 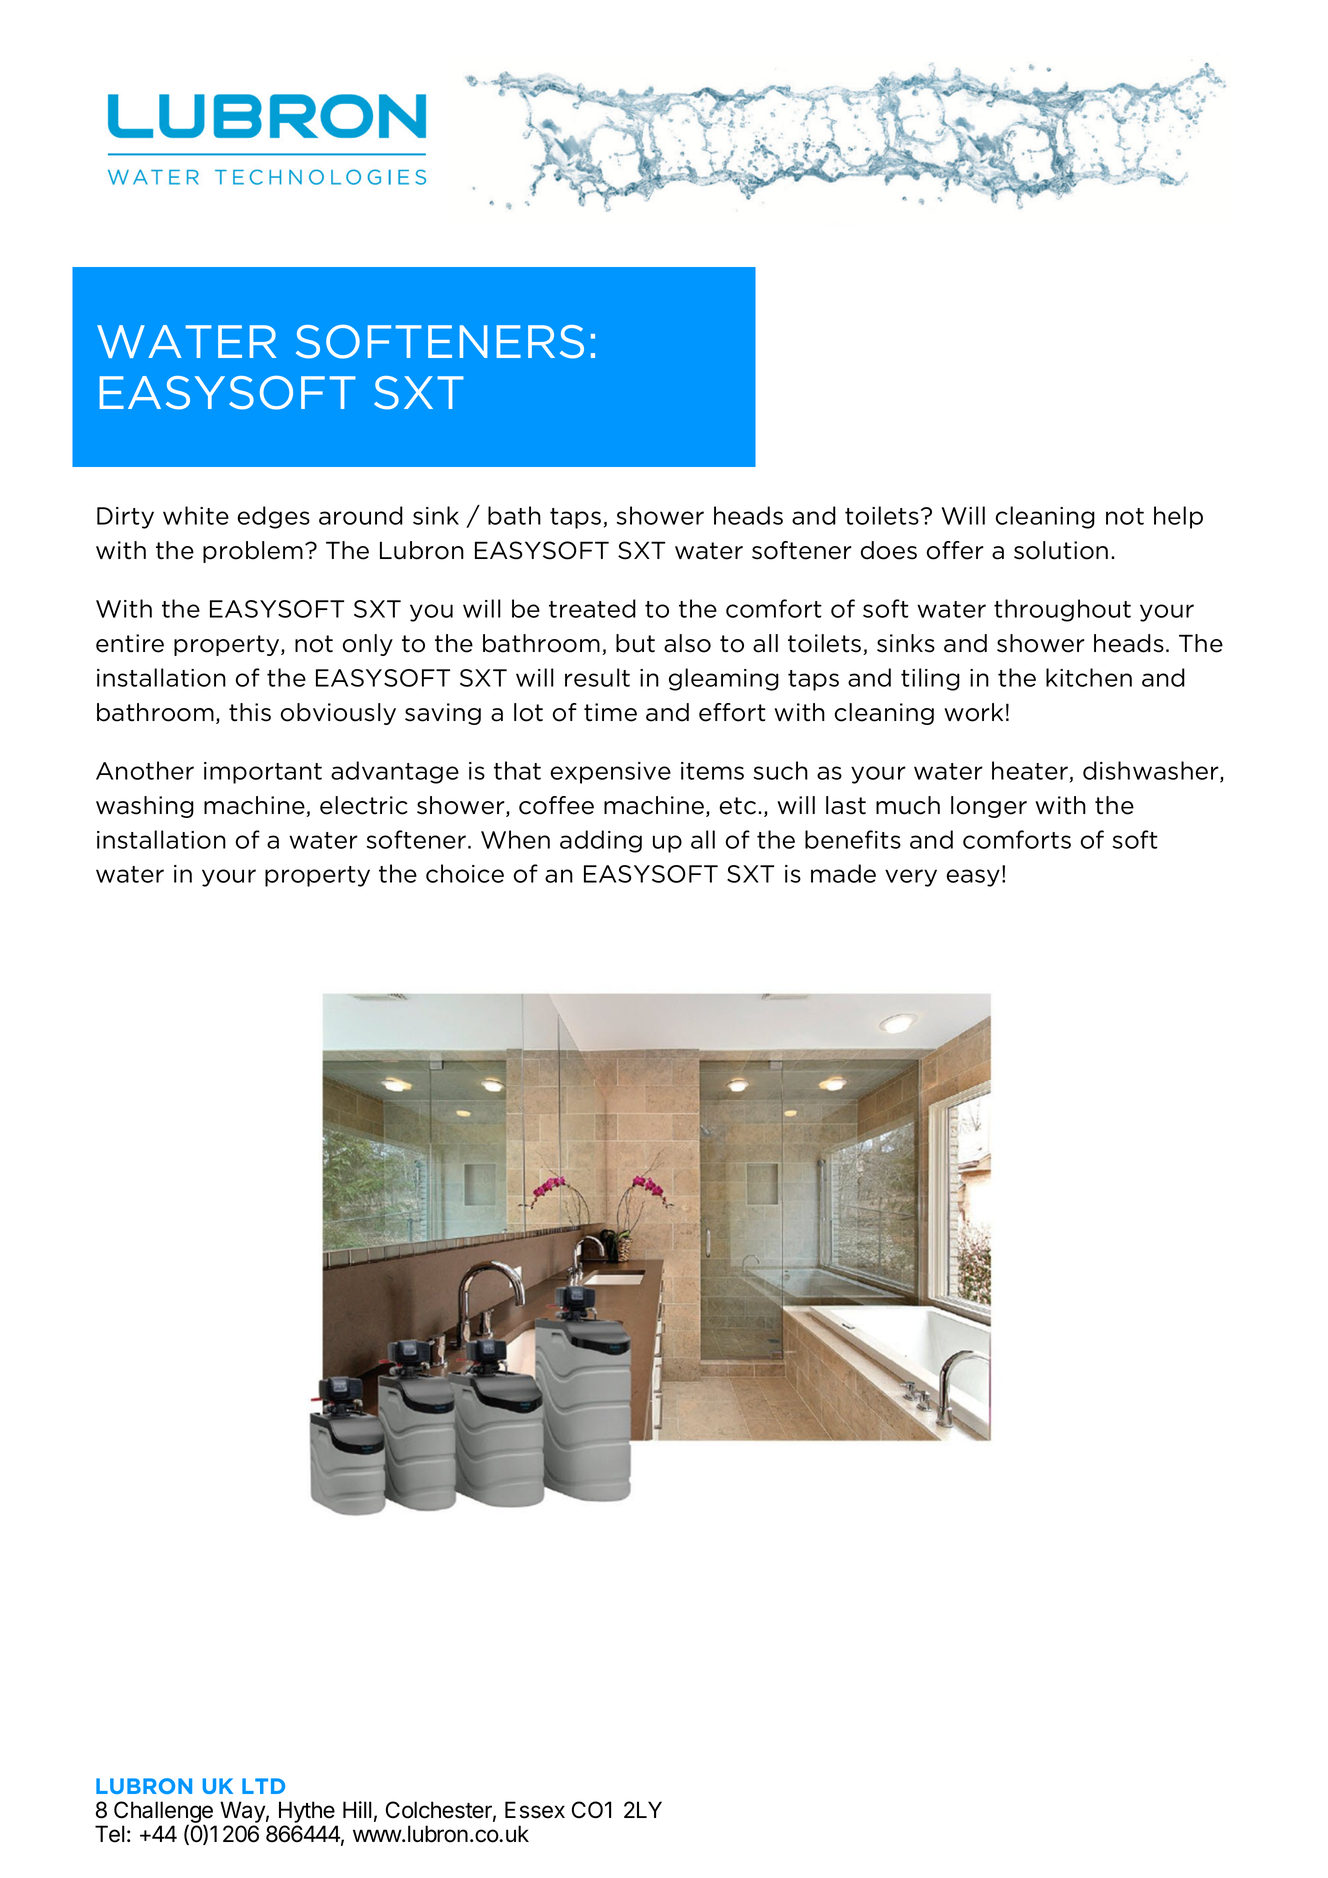 What do you see at coordinates (911, 878) in the page?
I see `very` at bounding box center [911, 878].
